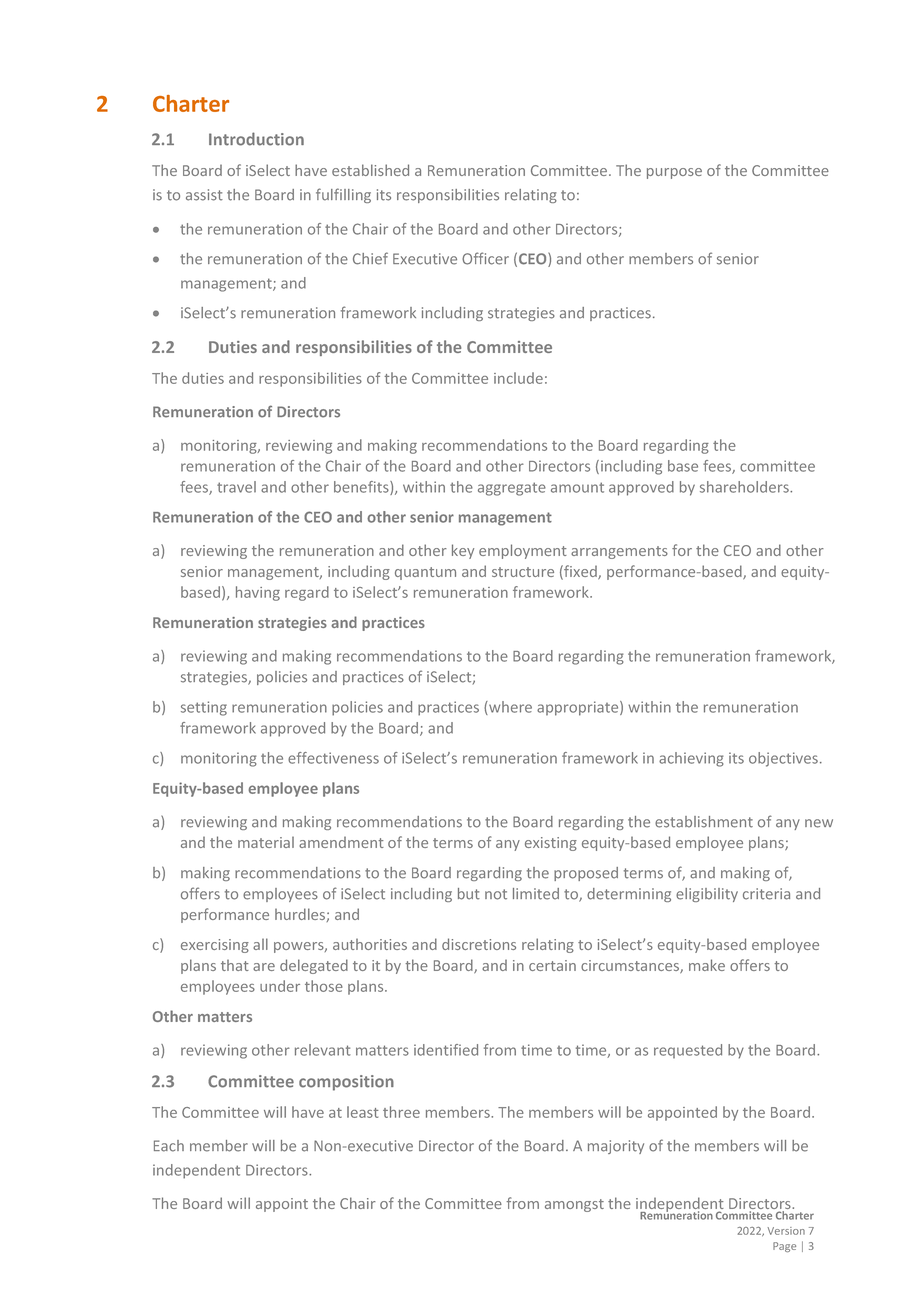 This page has height=1308, width=924. What do you see at coordinates (485, 258) in the page?
I see `Officer` at bounding box center [485, 258].
